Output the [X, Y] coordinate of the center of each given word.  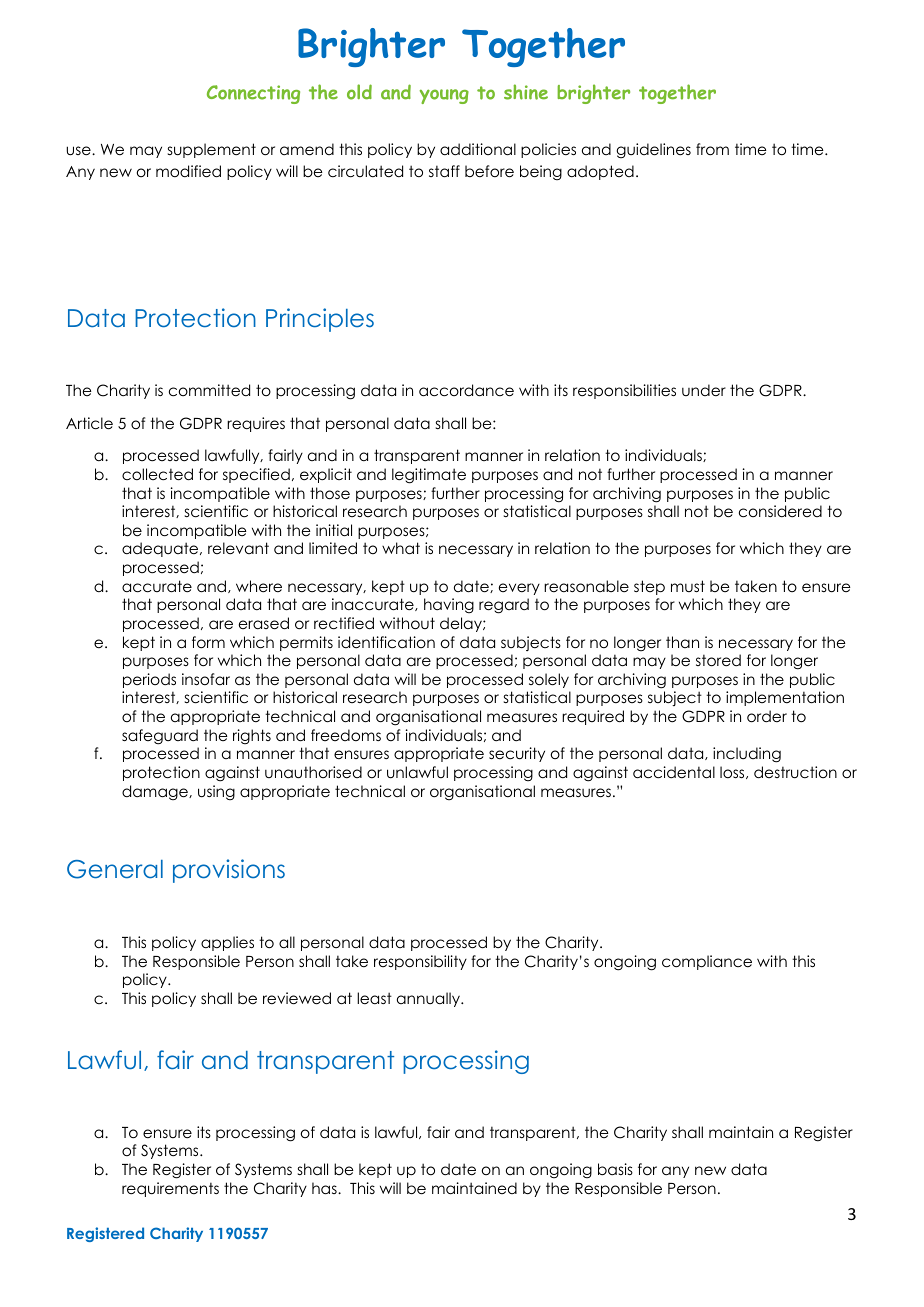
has [325, 1188]
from [712, 149]
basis [615, 1169]
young [444, 96]
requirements [170, 1189]
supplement [212, 150]
